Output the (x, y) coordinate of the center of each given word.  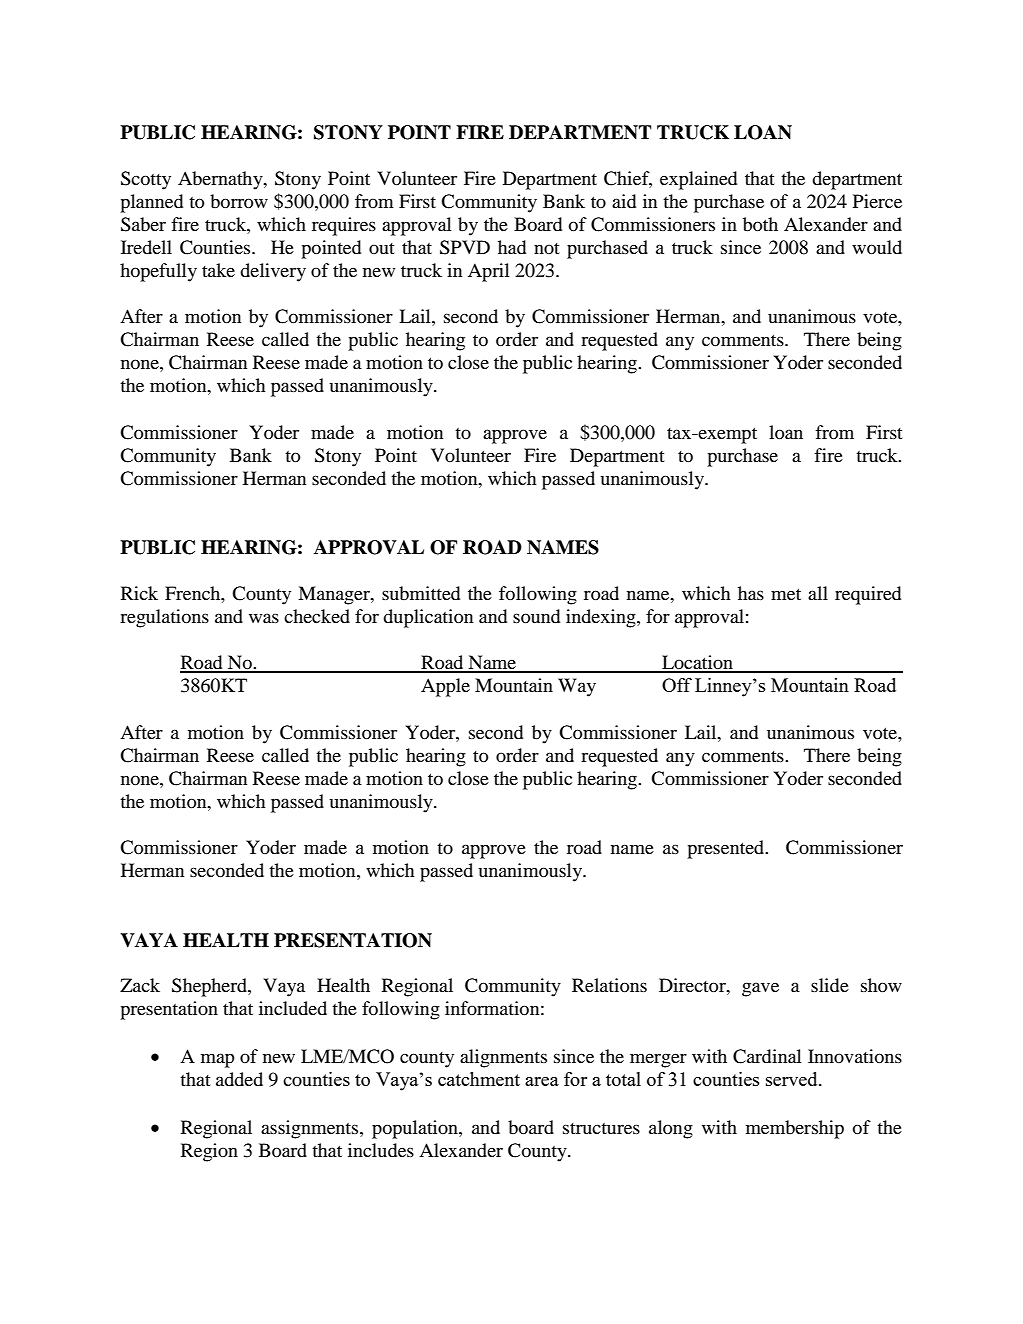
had (512, 247)
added (239, 1079)
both (760, 224)
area (542, 1081)
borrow (239, 201)
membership (795, 1129)
